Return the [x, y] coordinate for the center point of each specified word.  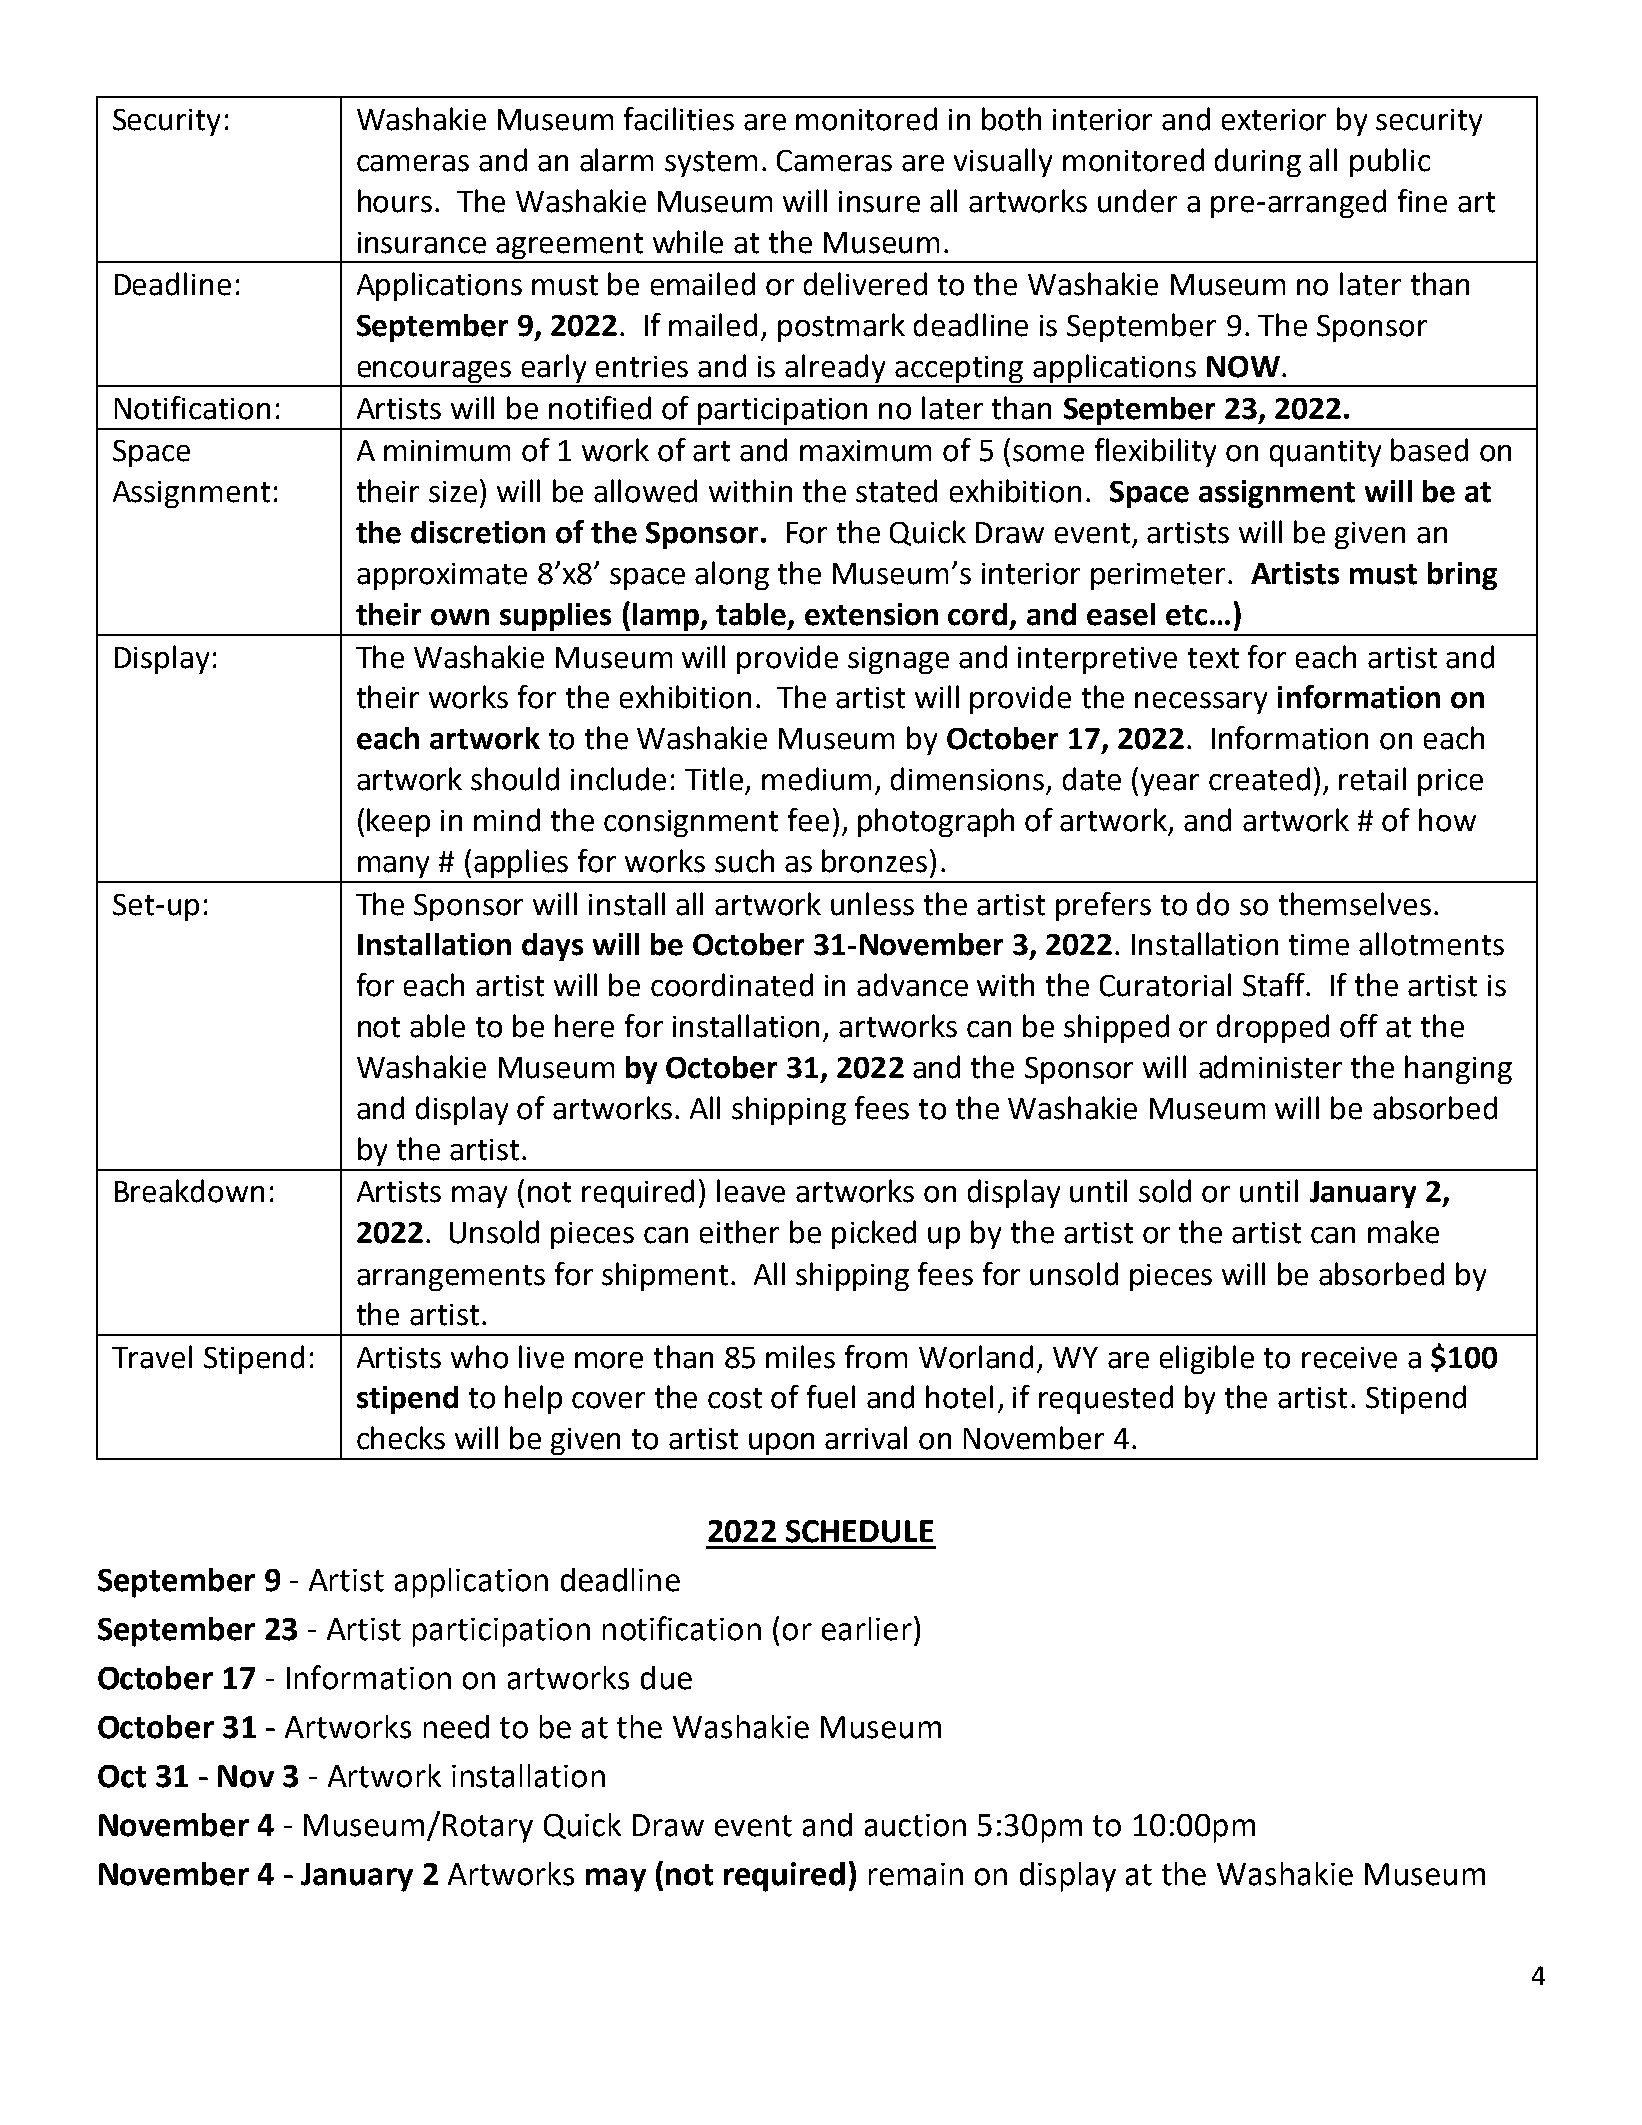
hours [395, 201]
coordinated [732, 985]
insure [879, 202]
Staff [1275, 985]
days [552, 947]
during [1258, 162]
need [456, 1727]
